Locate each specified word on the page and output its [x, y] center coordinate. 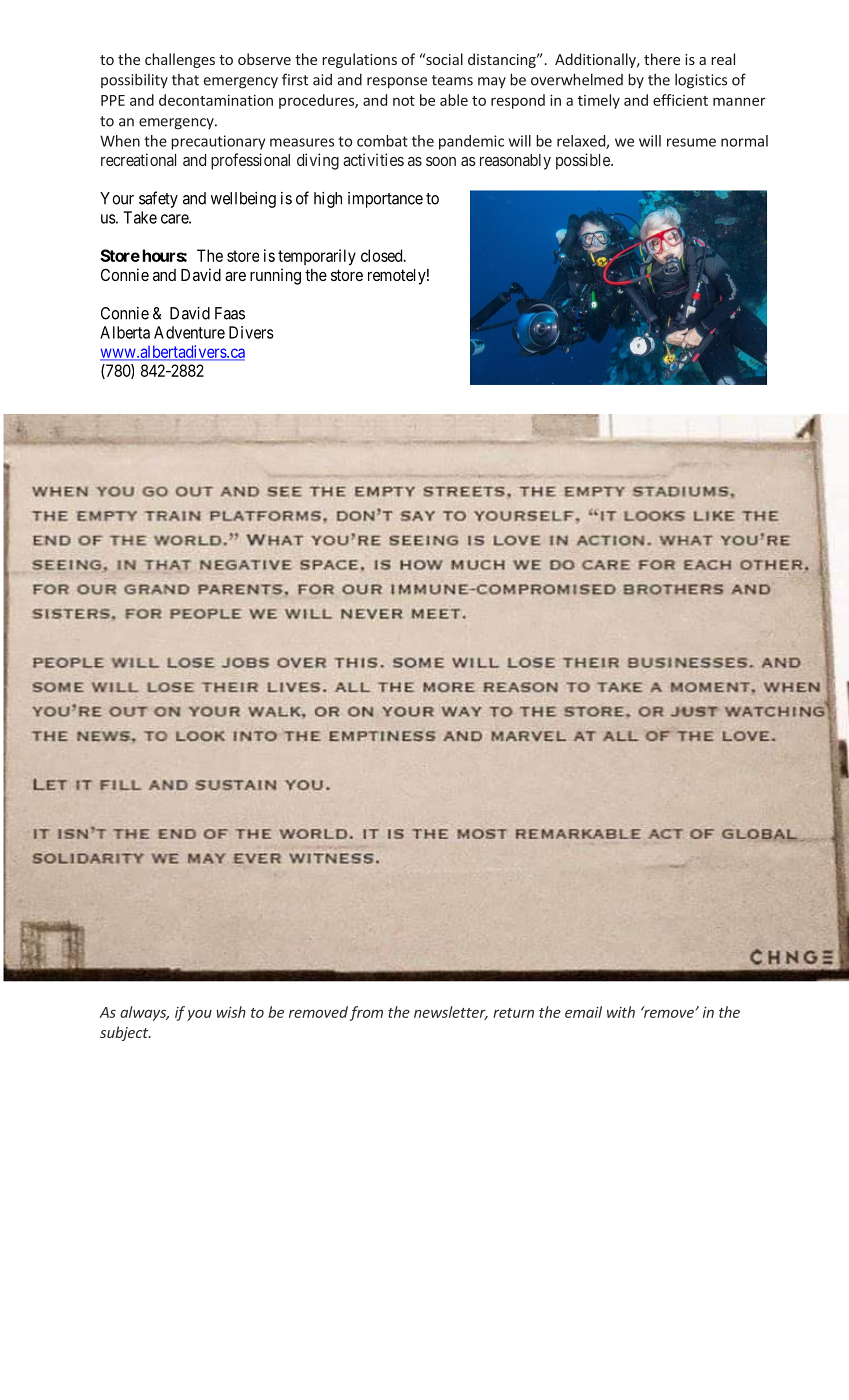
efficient [680, 100]
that [185, 80]
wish [231, 1012]
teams [452, 80]
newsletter [451, 1013]
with [621, 1012]
